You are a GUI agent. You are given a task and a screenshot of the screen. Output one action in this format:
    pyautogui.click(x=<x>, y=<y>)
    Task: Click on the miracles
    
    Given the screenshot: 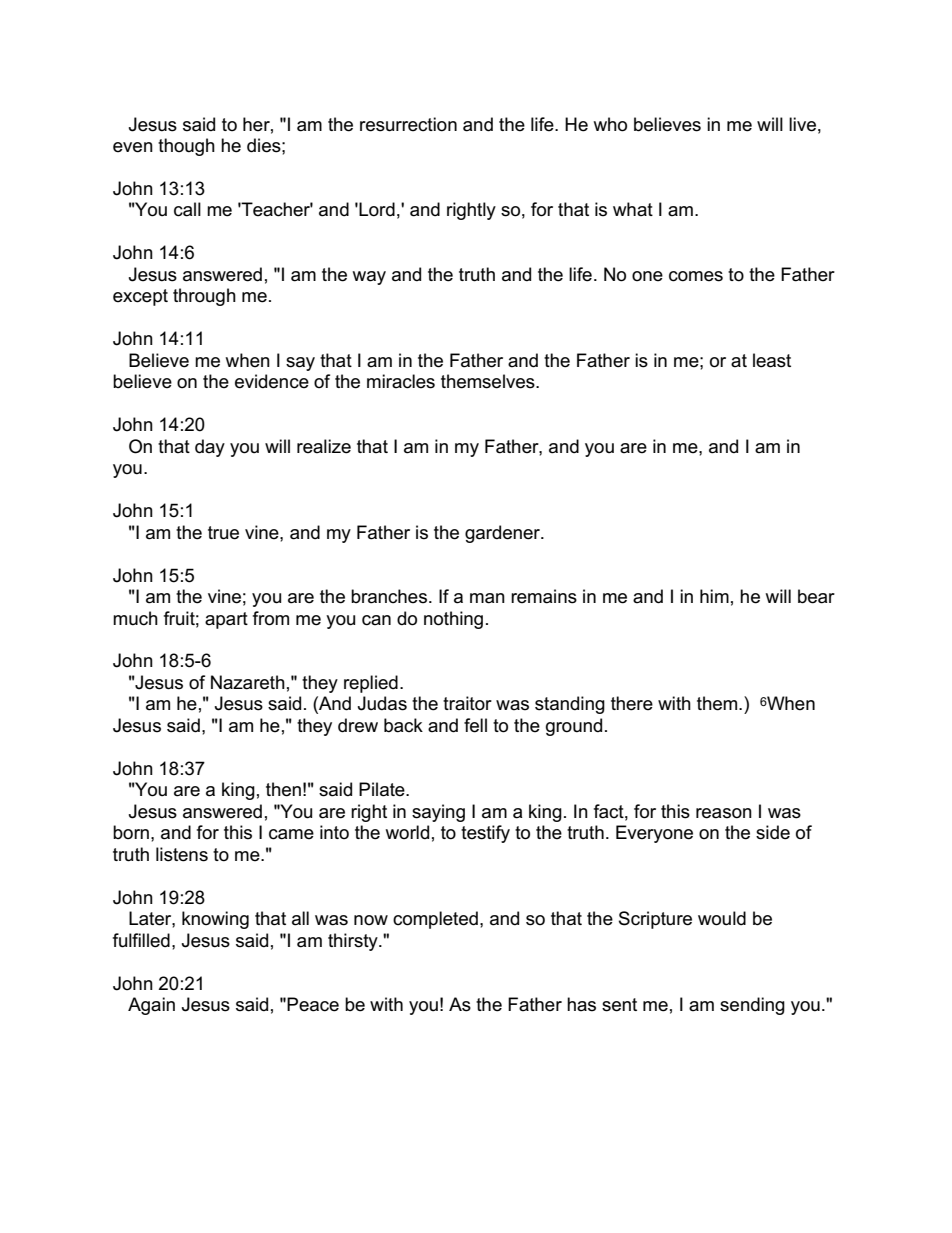 What is the action you would take?
    pyautogui.click(x=401, y=381)
